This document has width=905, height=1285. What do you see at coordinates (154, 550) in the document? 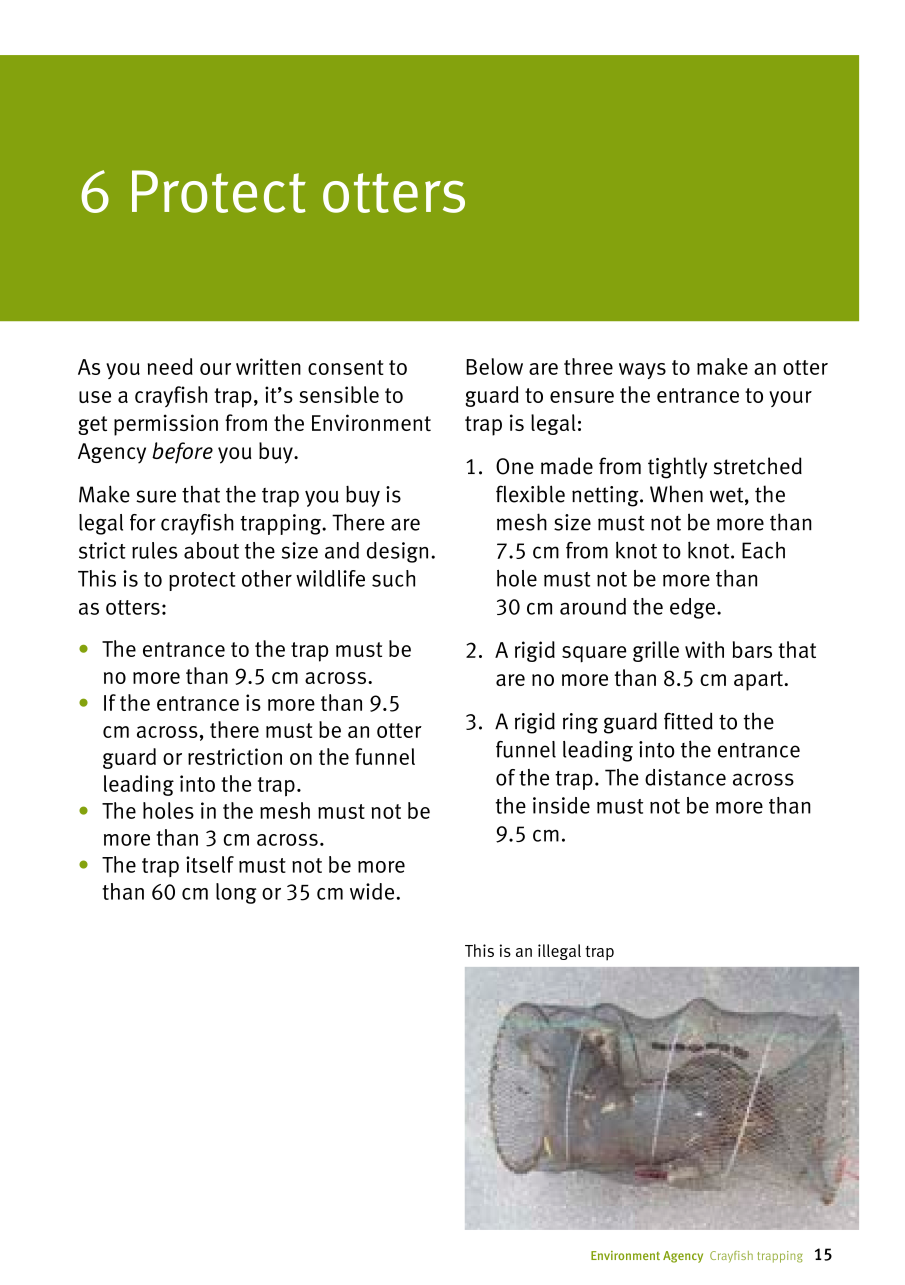
I see `rules` at bounding box center [154, 550].
